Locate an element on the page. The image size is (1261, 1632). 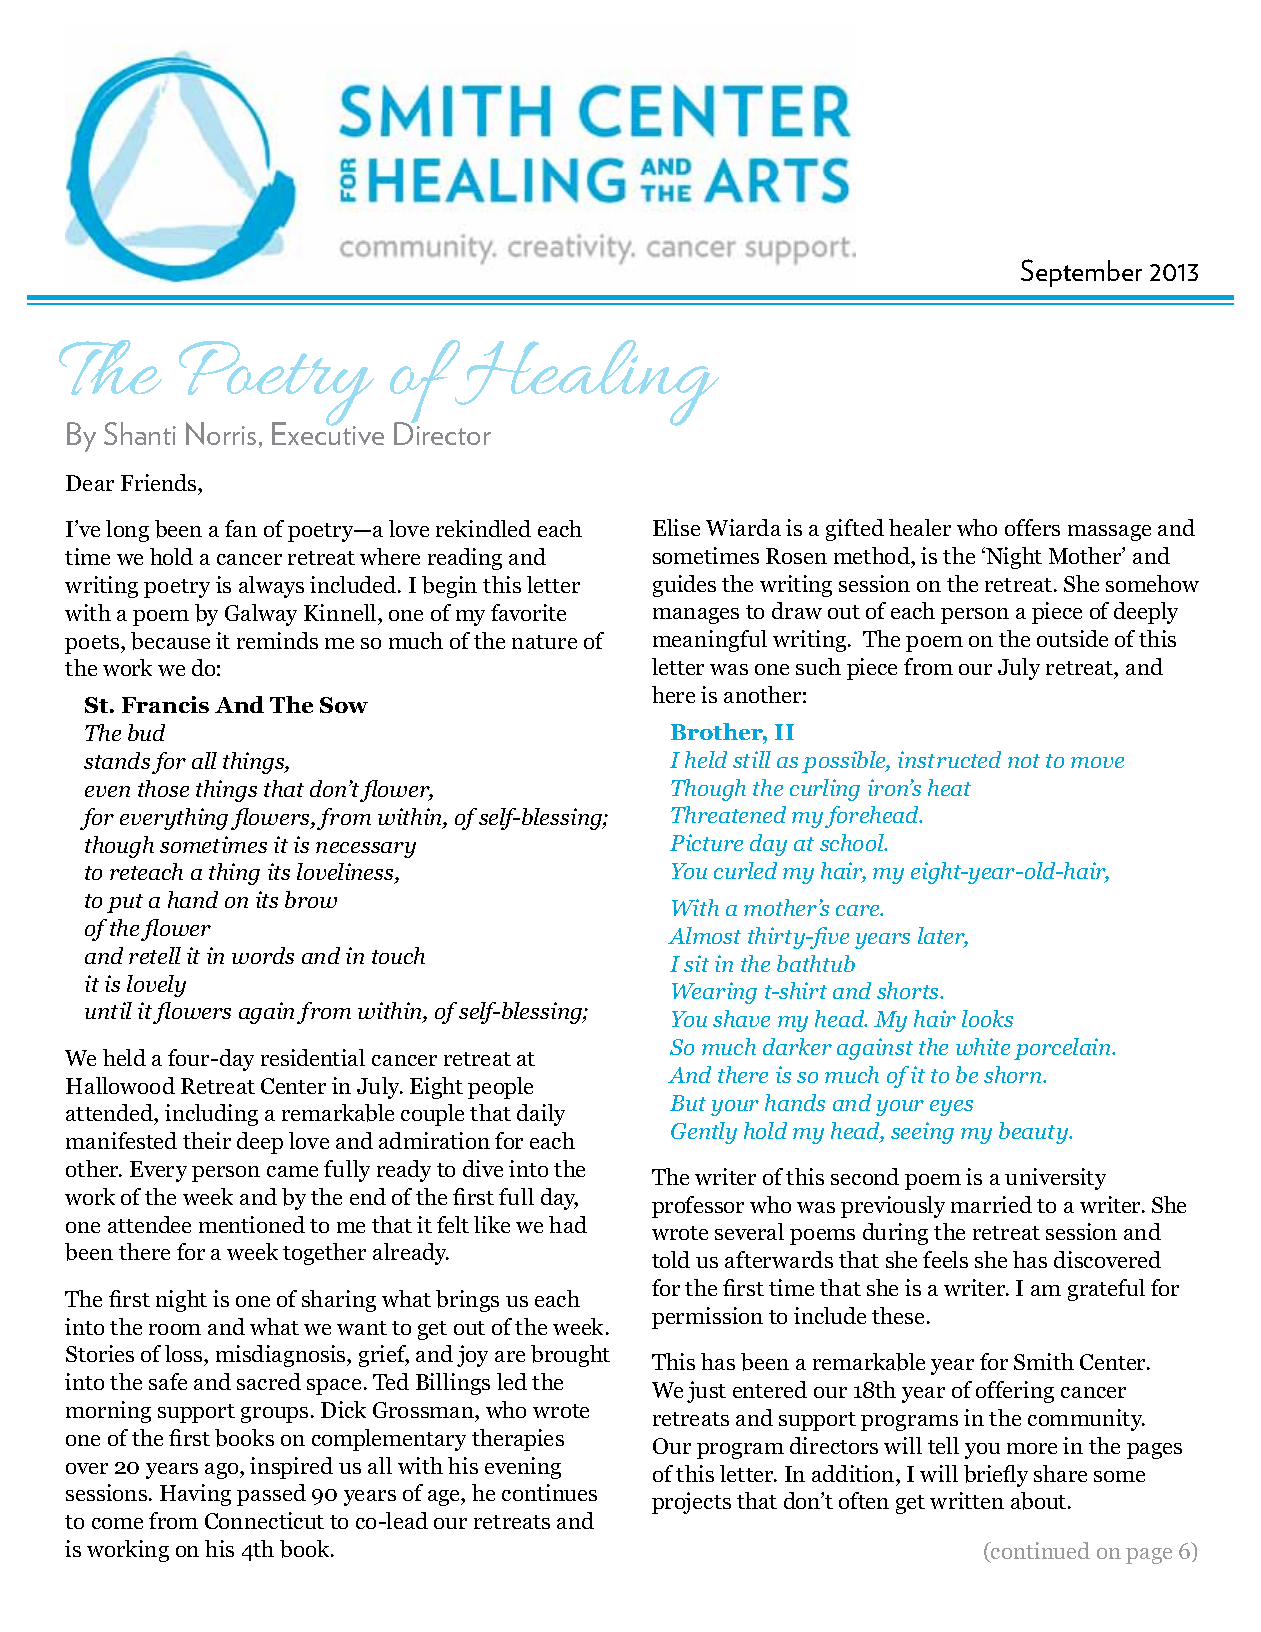
including is located at coordinates (211, 1115).
